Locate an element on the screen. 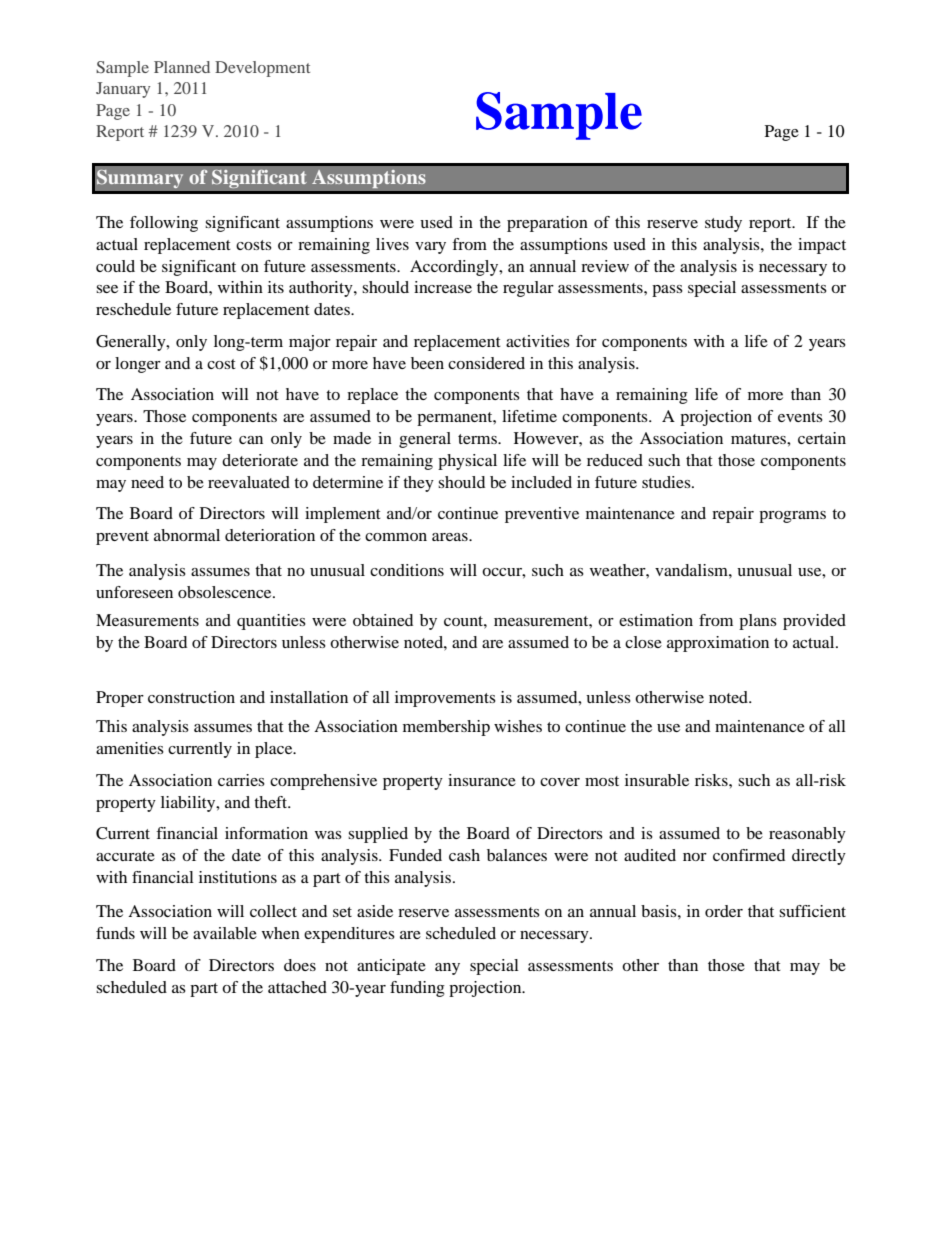 The width and height of the screenshot is (952, 1233). common is located at coordinates (396, 537).
